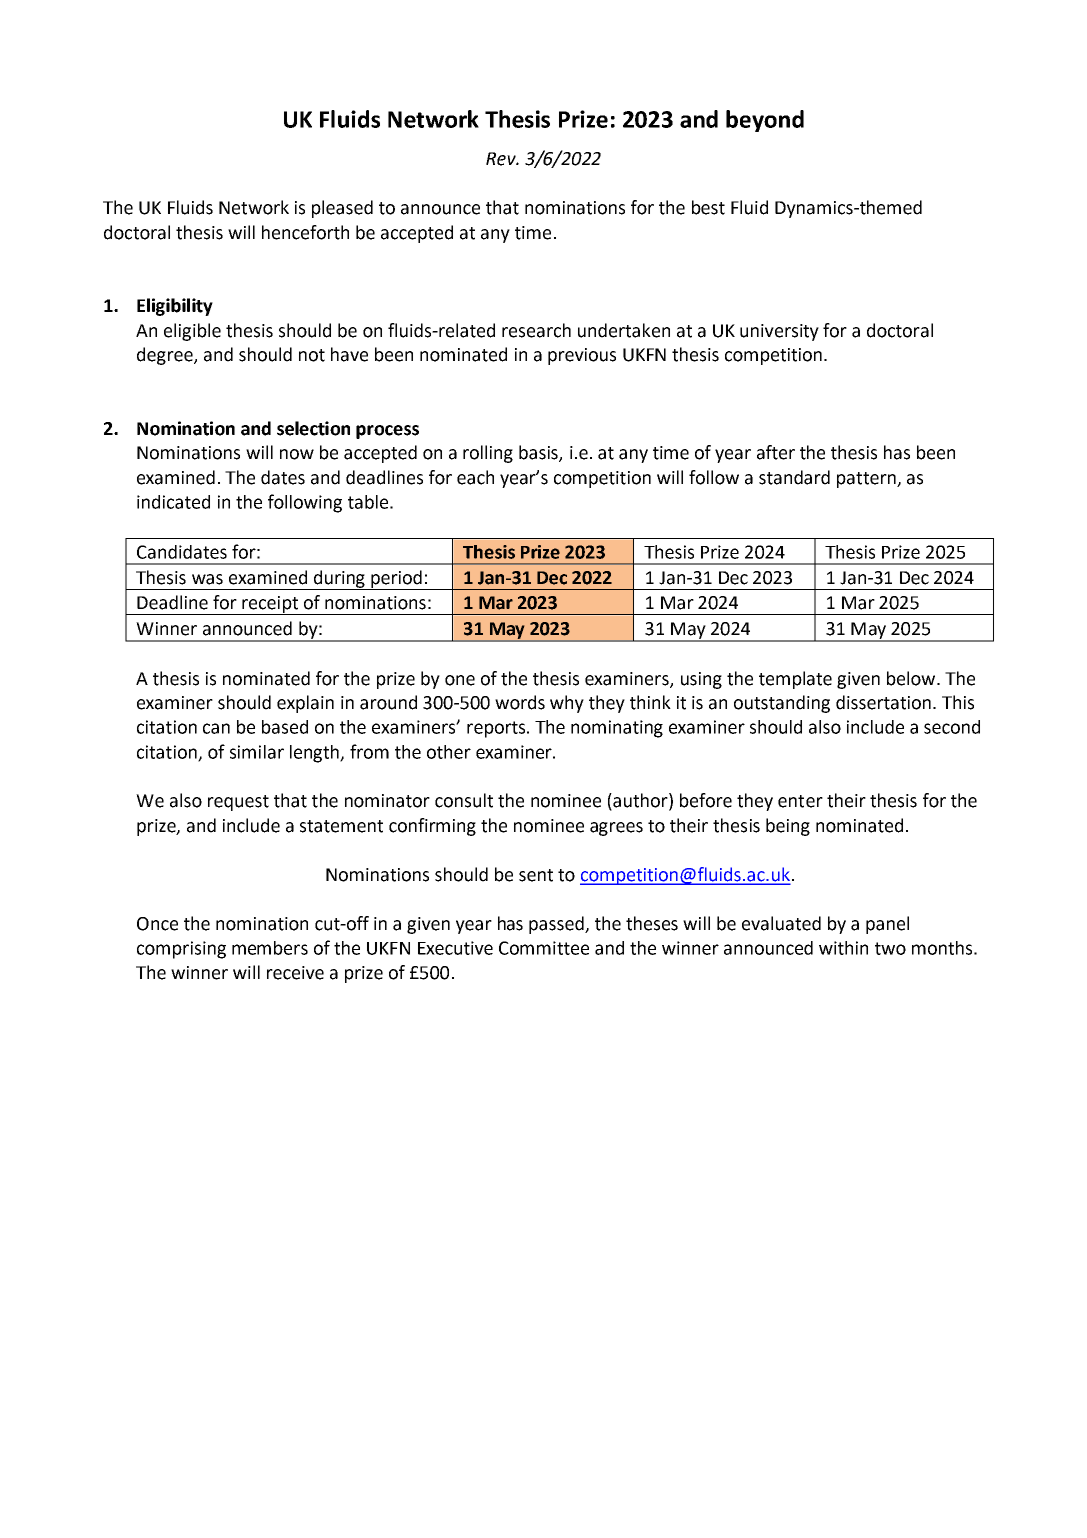 This screenshot has height=1538, width=1087. Describe the element at coordinates (270, 948) in the screenshot. I see `members` at that location.
